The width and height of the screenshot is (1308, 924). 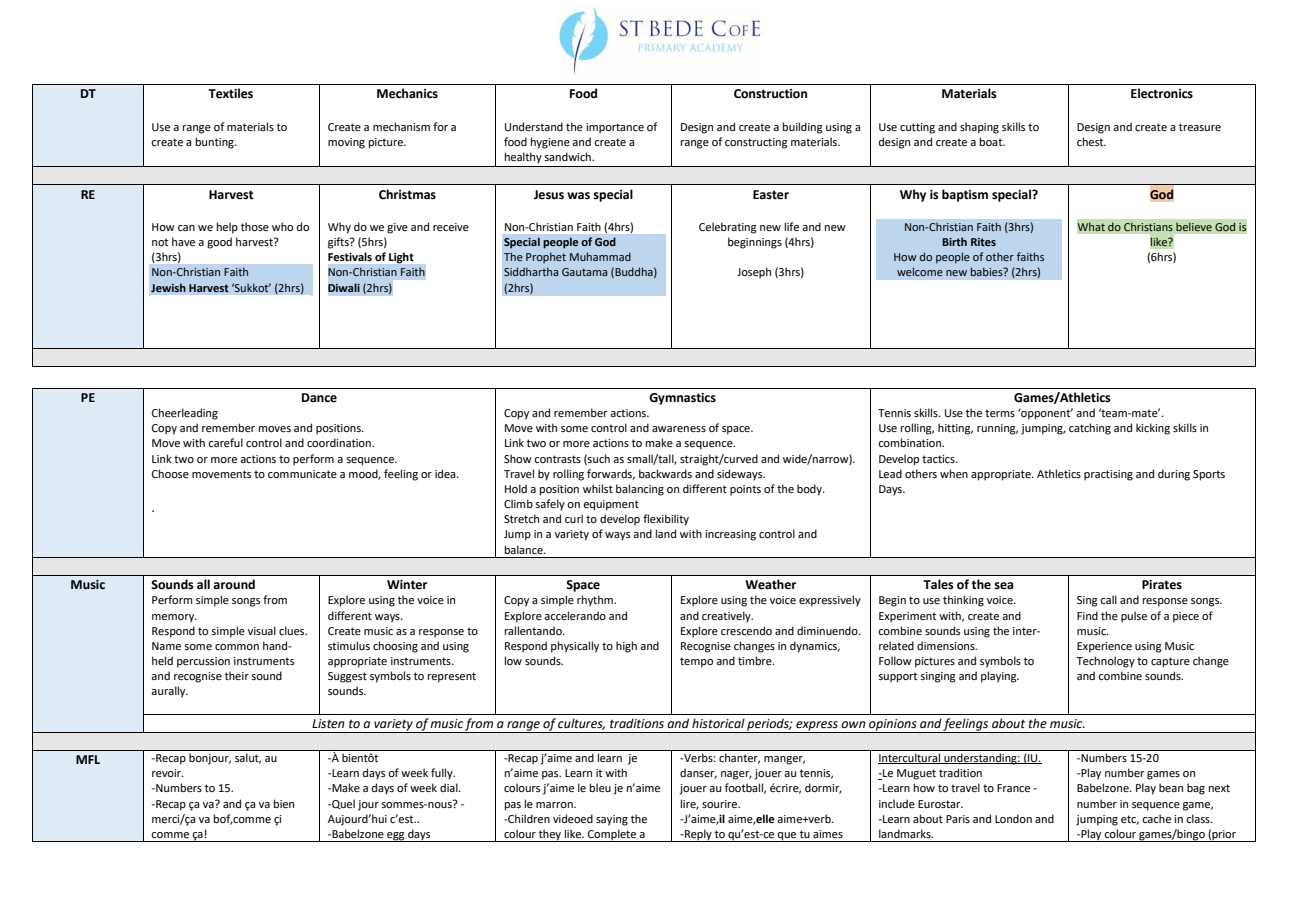 What do you see at coordinates (1090, 429) in the screenshot?
I see `catching` at bounding box center [1090, 429].
